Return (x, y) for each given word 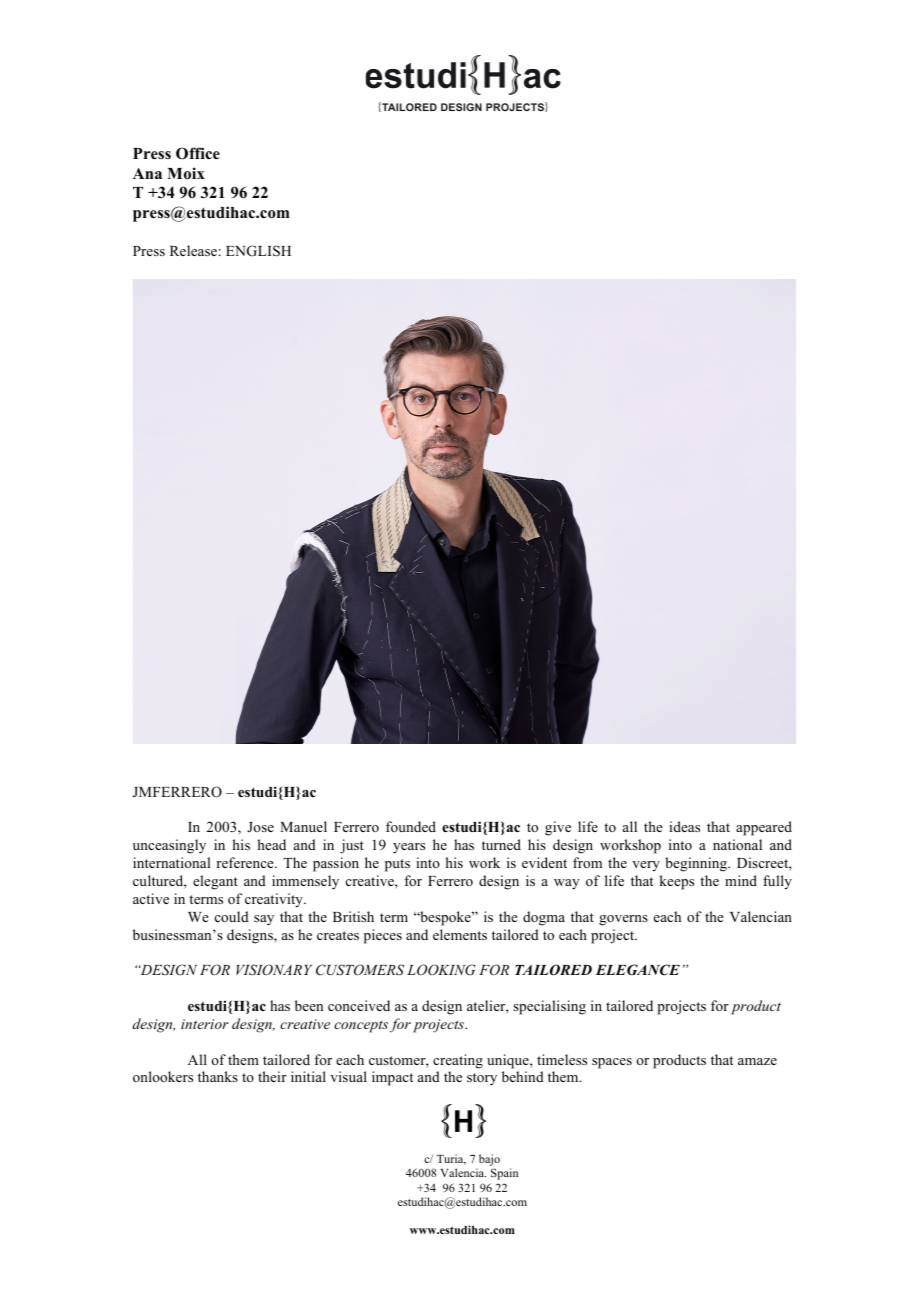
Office (198, 153)
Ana (147, 173)
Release (193, 250)
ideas (684, 826)
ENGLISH (258, 251)
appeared (764, 828)
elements (460, 934)
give (558, 828)
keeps (676, 882)
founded (411, 826)
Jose (260, 827)
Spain (504, 1174)
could (232, 916)
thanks (218, 1076)
